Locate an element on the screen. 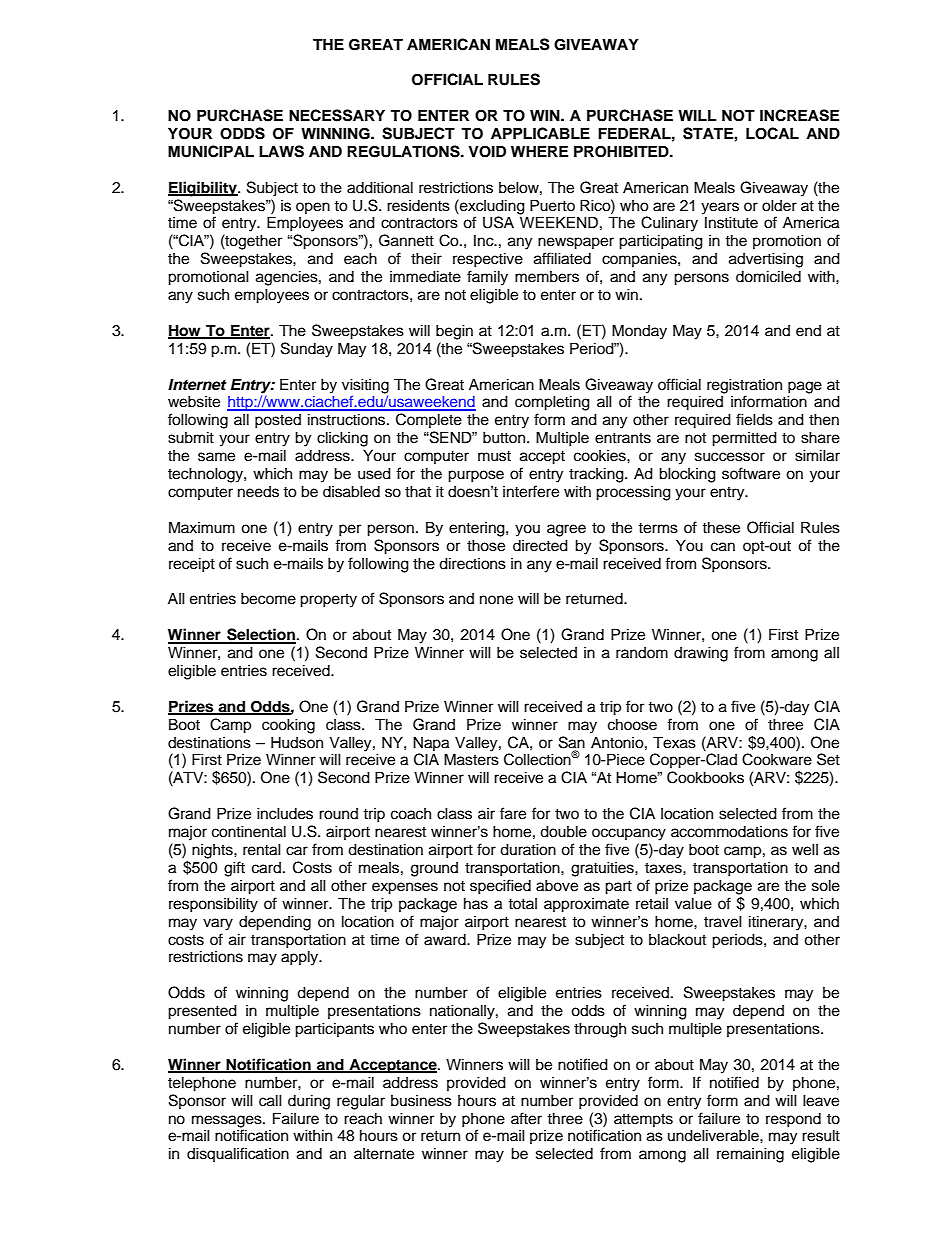  LOCAL is located at coordinates (772, 133).
